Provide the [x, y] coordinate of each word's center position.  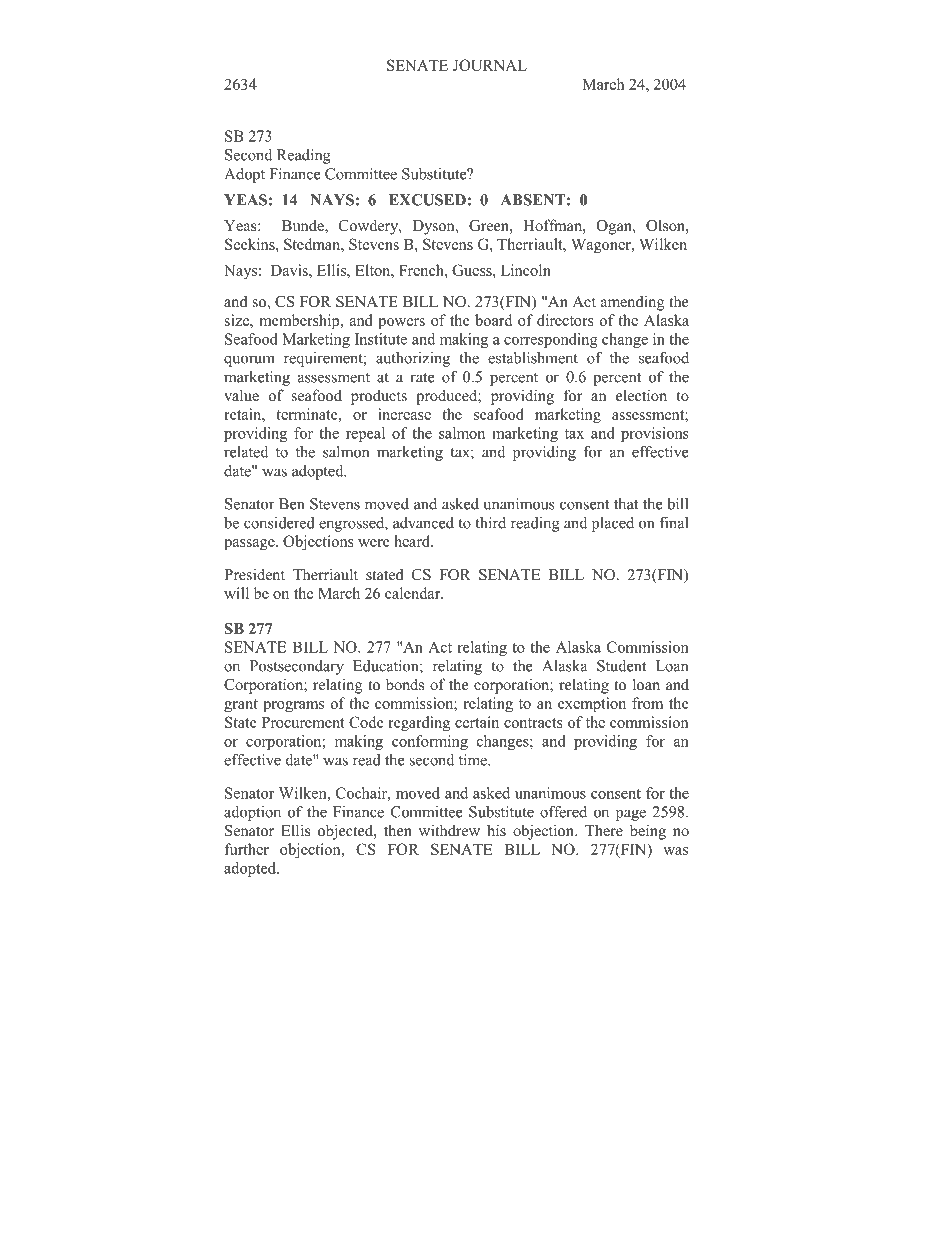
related [246, 452]
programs [293, 707]
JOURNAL [490, 65]
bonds [405, 684]
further [246, 849]
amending [633, 303]
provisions [655, 434]
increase [404, 414]
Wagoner [602, 246]
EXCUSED [427, 200]
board [493, 320]
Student [622, 666]
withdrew [449, 830]
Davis [290, 270]
